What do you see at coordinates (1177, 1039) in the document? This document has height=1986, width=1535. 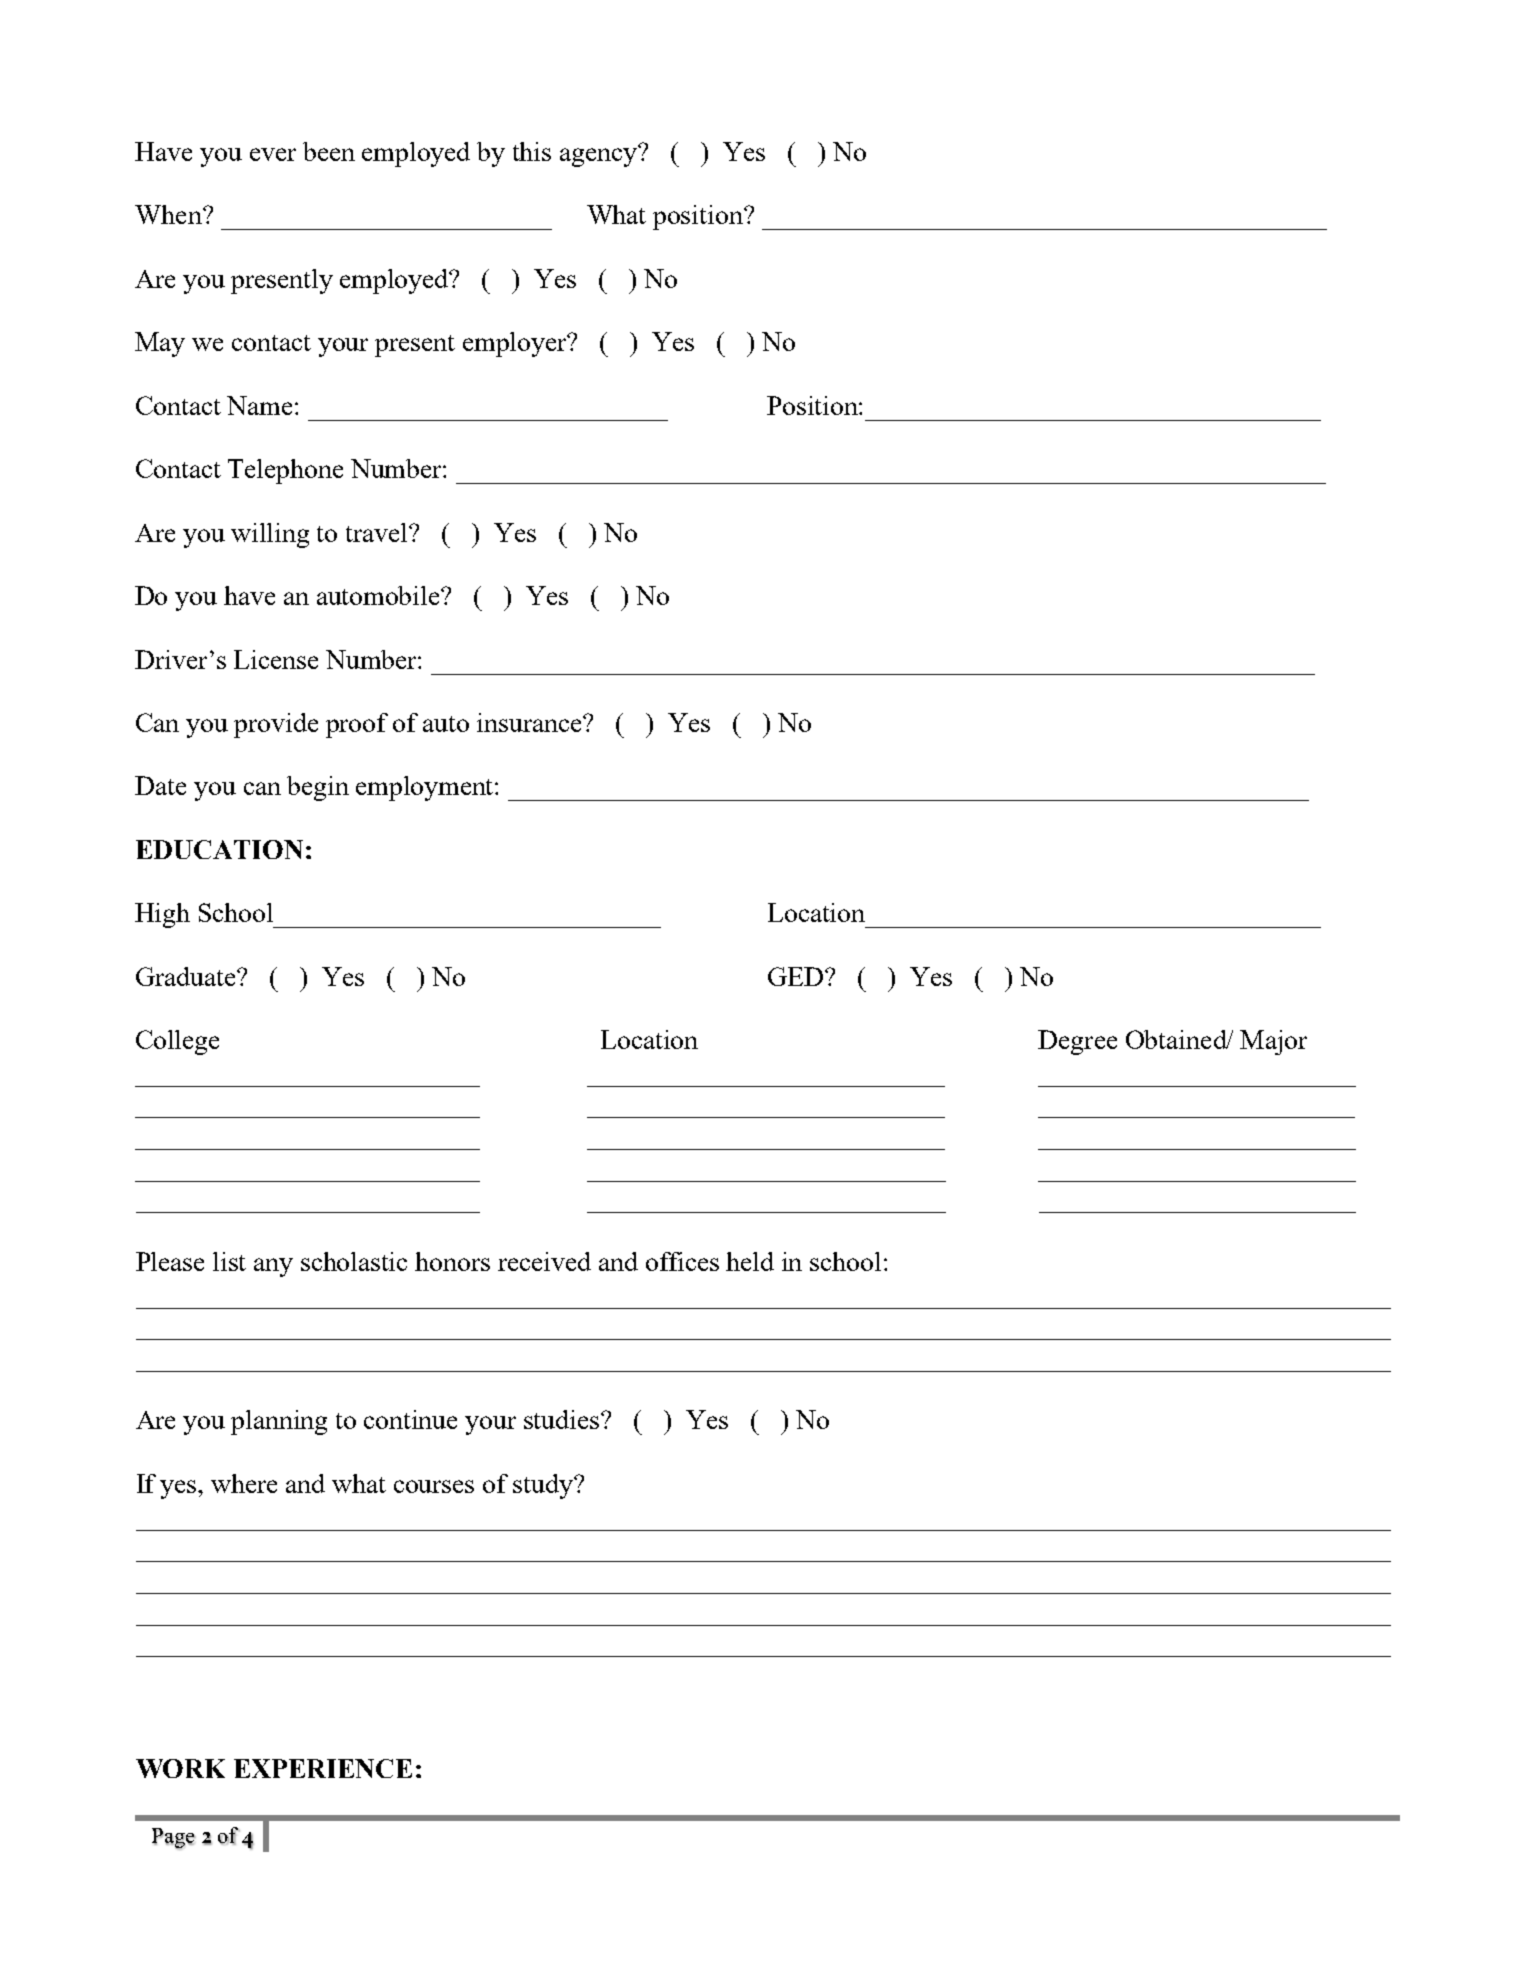 I see `Obtained` at bounding box center [1177, 1039].
